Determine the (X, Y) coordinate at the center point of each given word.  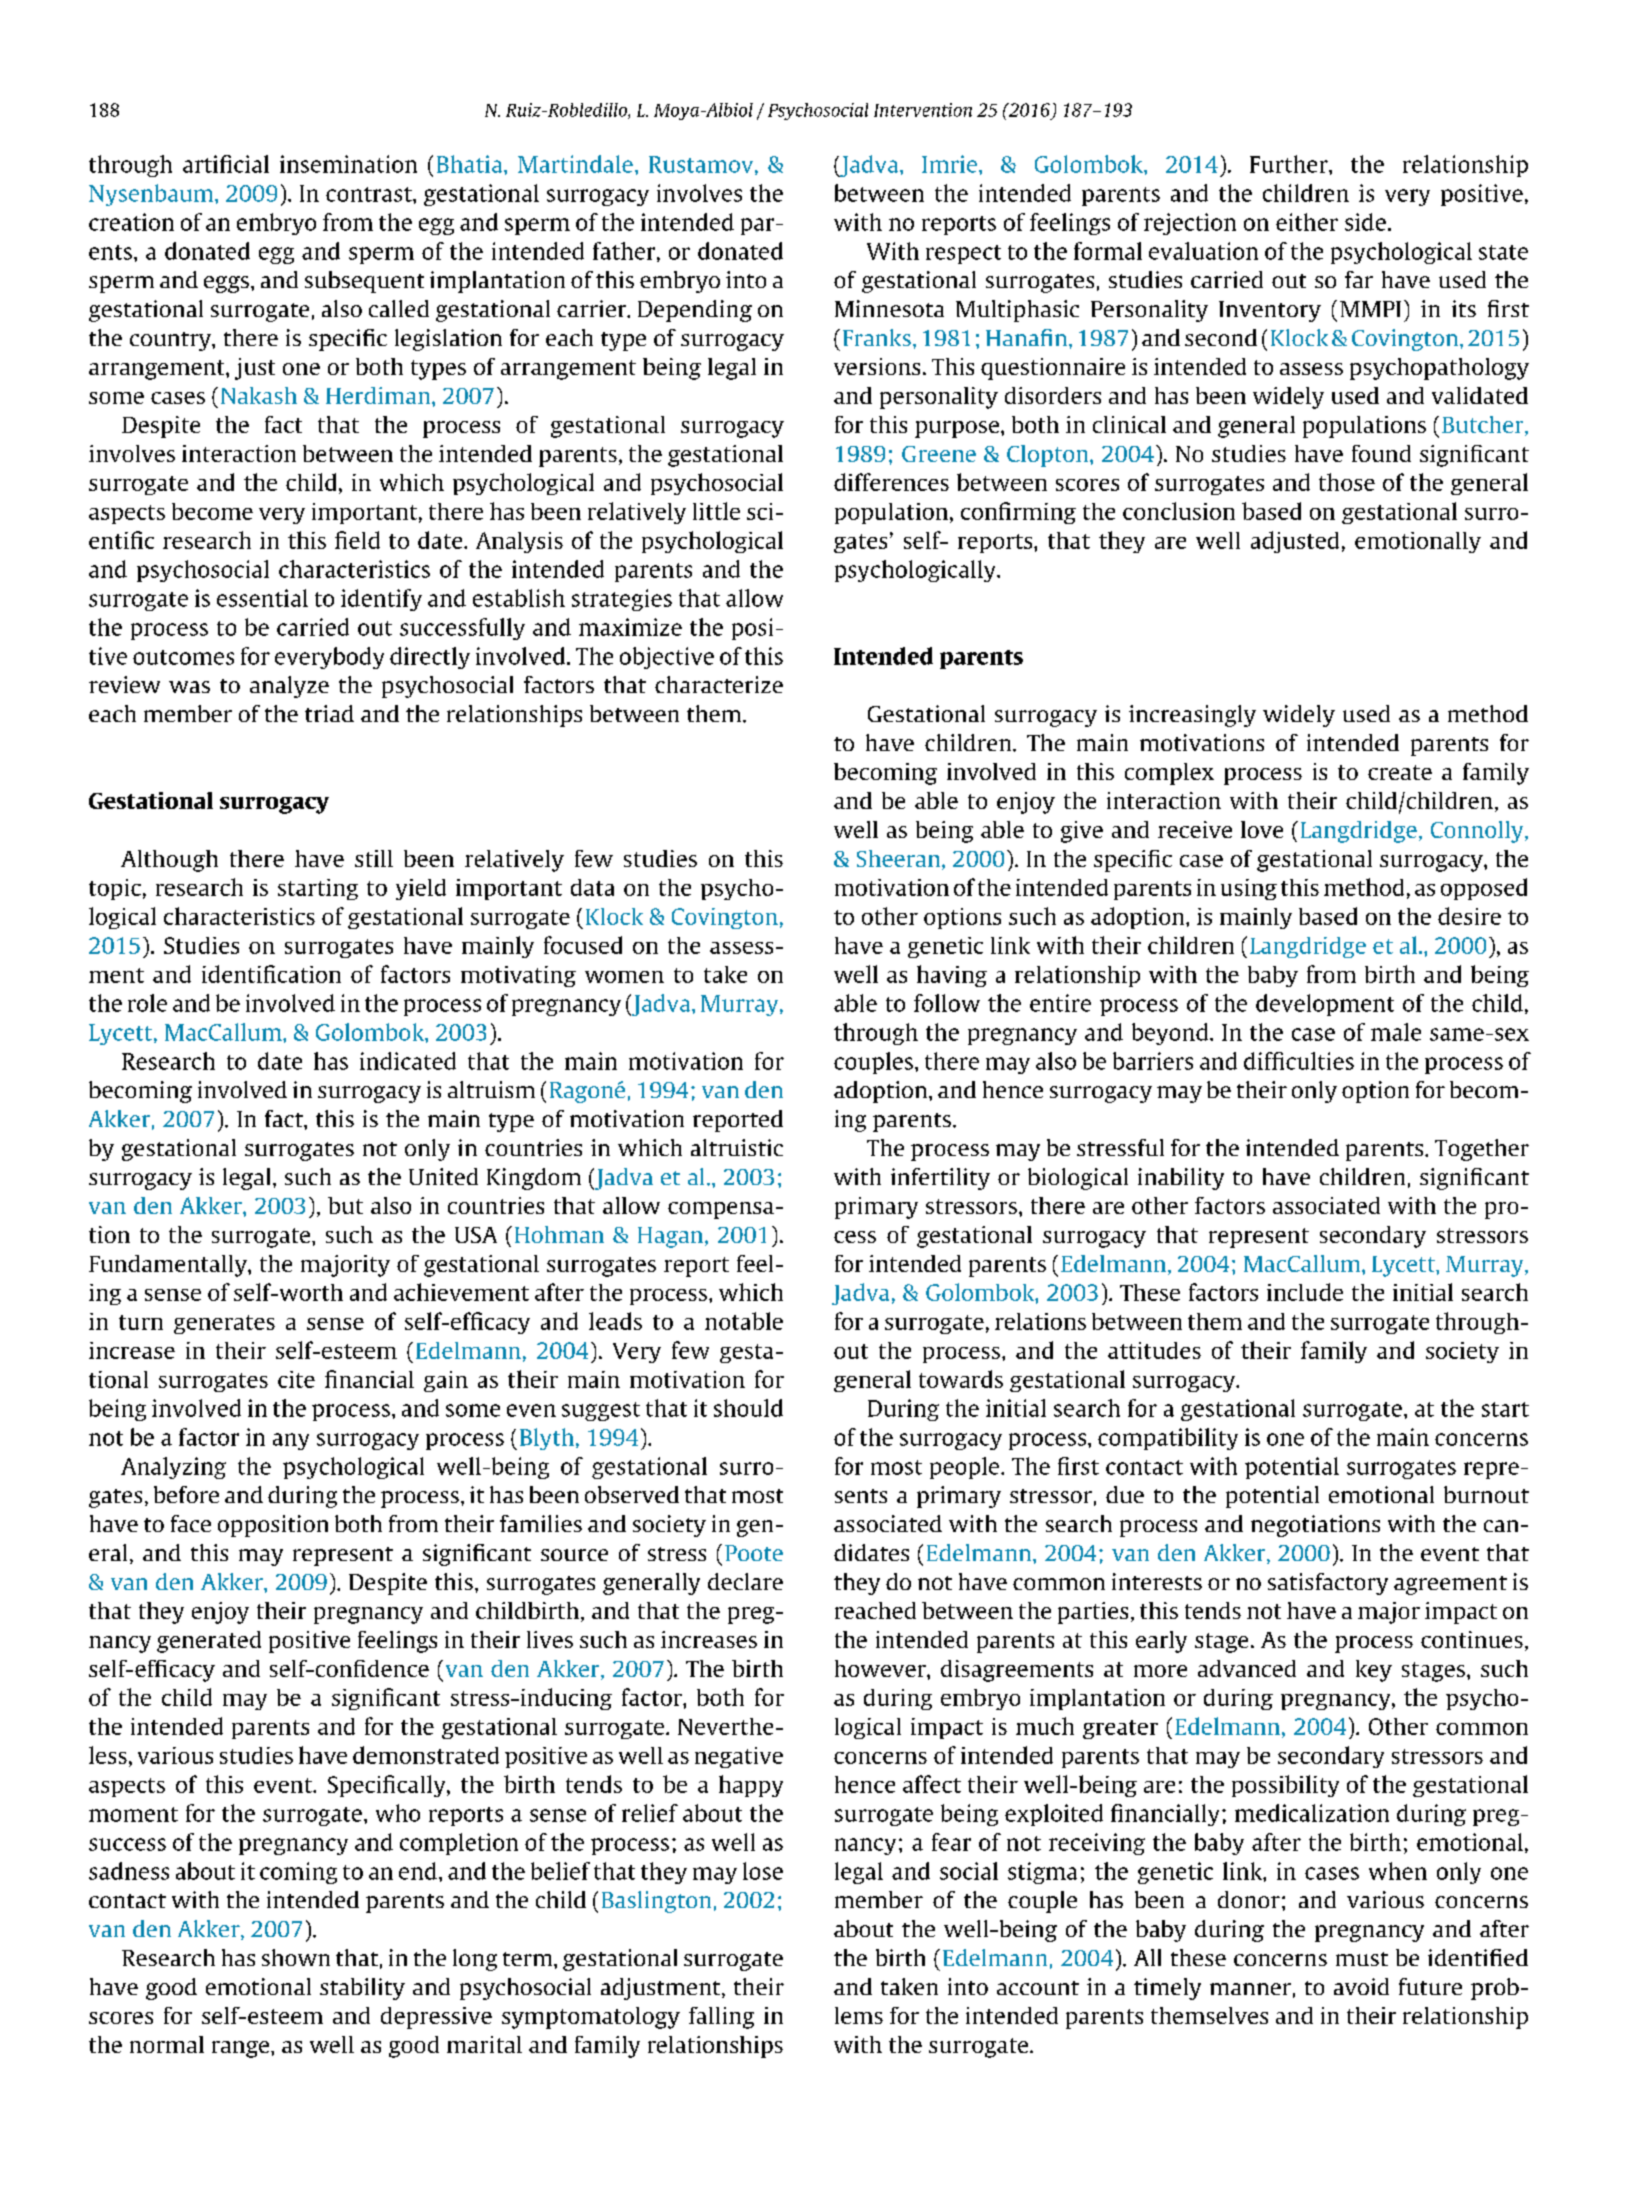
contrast (370, 194)
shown (296, 1957)
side (1365, 222)
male (1396, 1032)
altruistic (737, 1147)
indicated (408, 1061)
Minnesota (889, 308)
